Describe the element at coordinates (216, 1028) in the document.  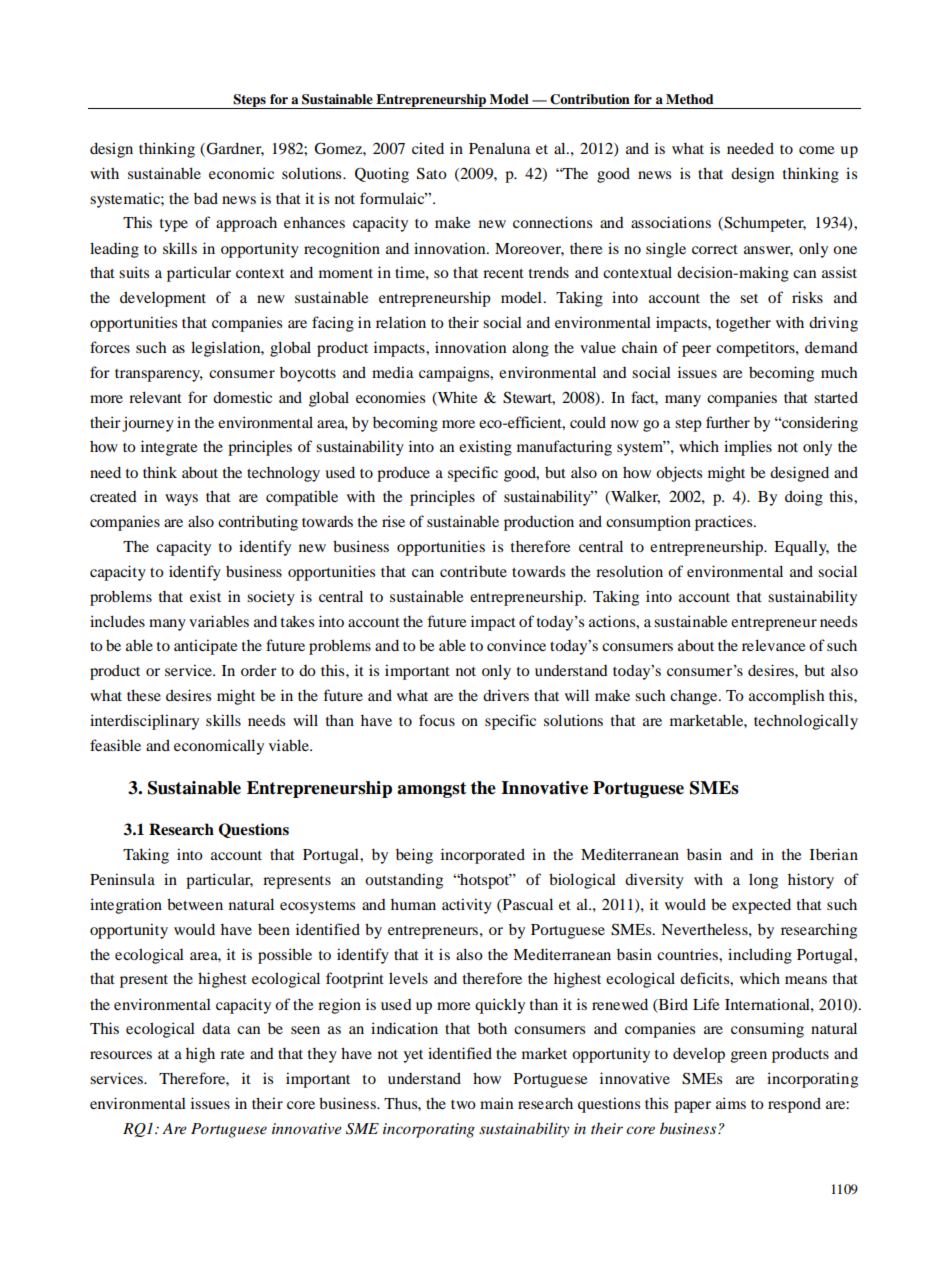
I see `data` at that location.
